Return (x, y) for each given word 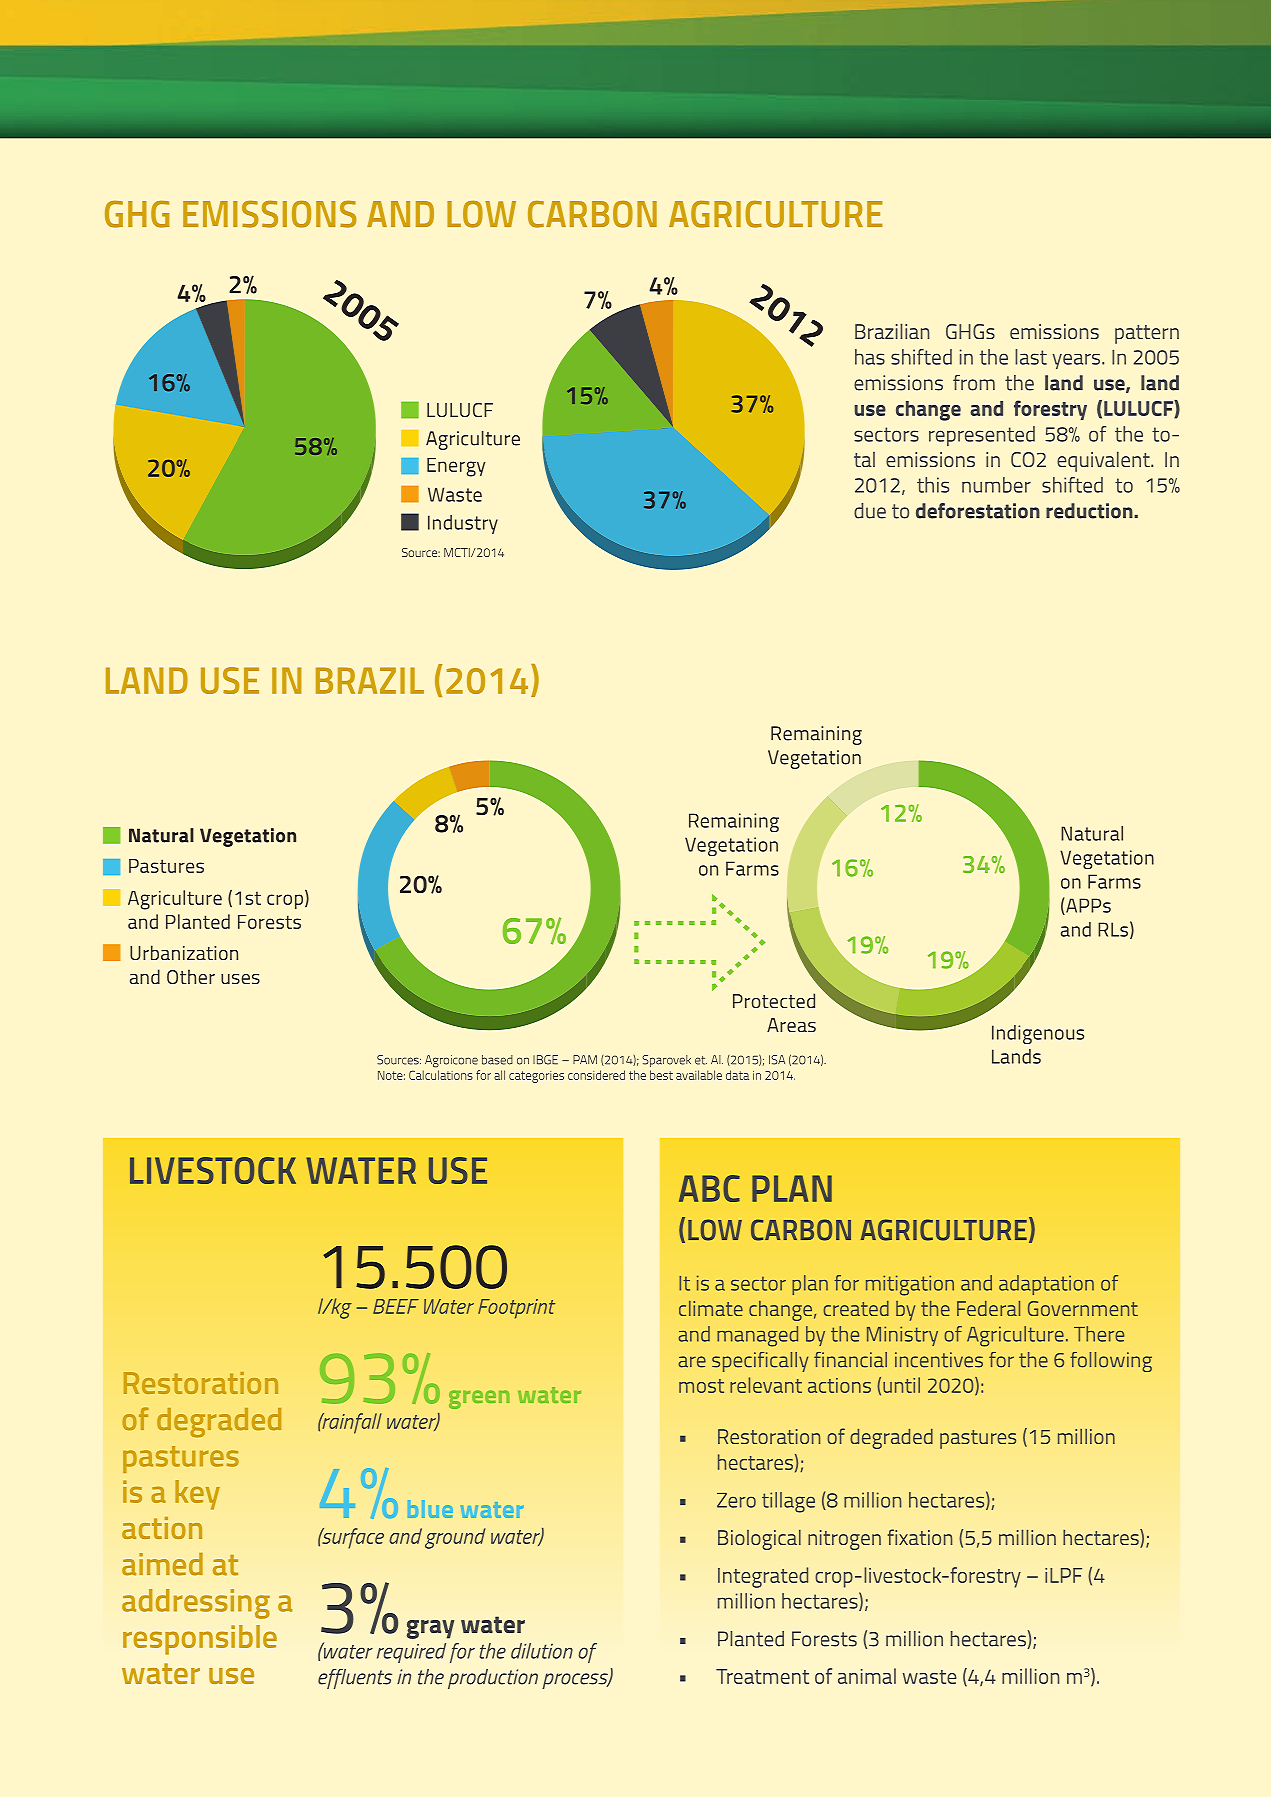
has (870, 357)
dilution (542, 1651)
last (1031, 357)
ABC (709, 1188)
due (870, 511)
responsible (200, 1640)
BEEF (396, 1306)
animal (867, 1676)
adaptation (1046, 1285)
